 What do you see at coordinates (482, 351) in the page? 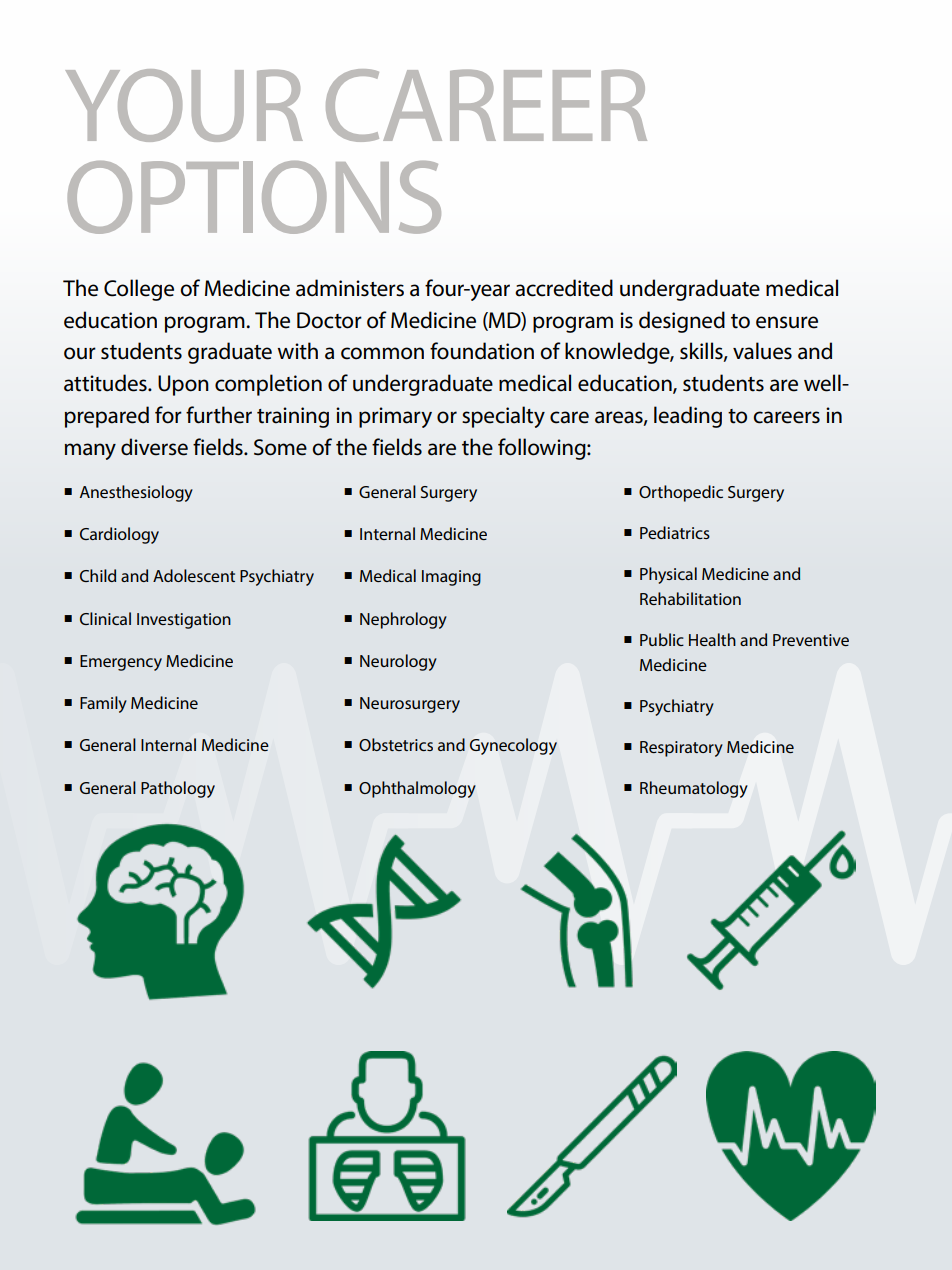
I see `foundation` at bounding box center [482, 351].
